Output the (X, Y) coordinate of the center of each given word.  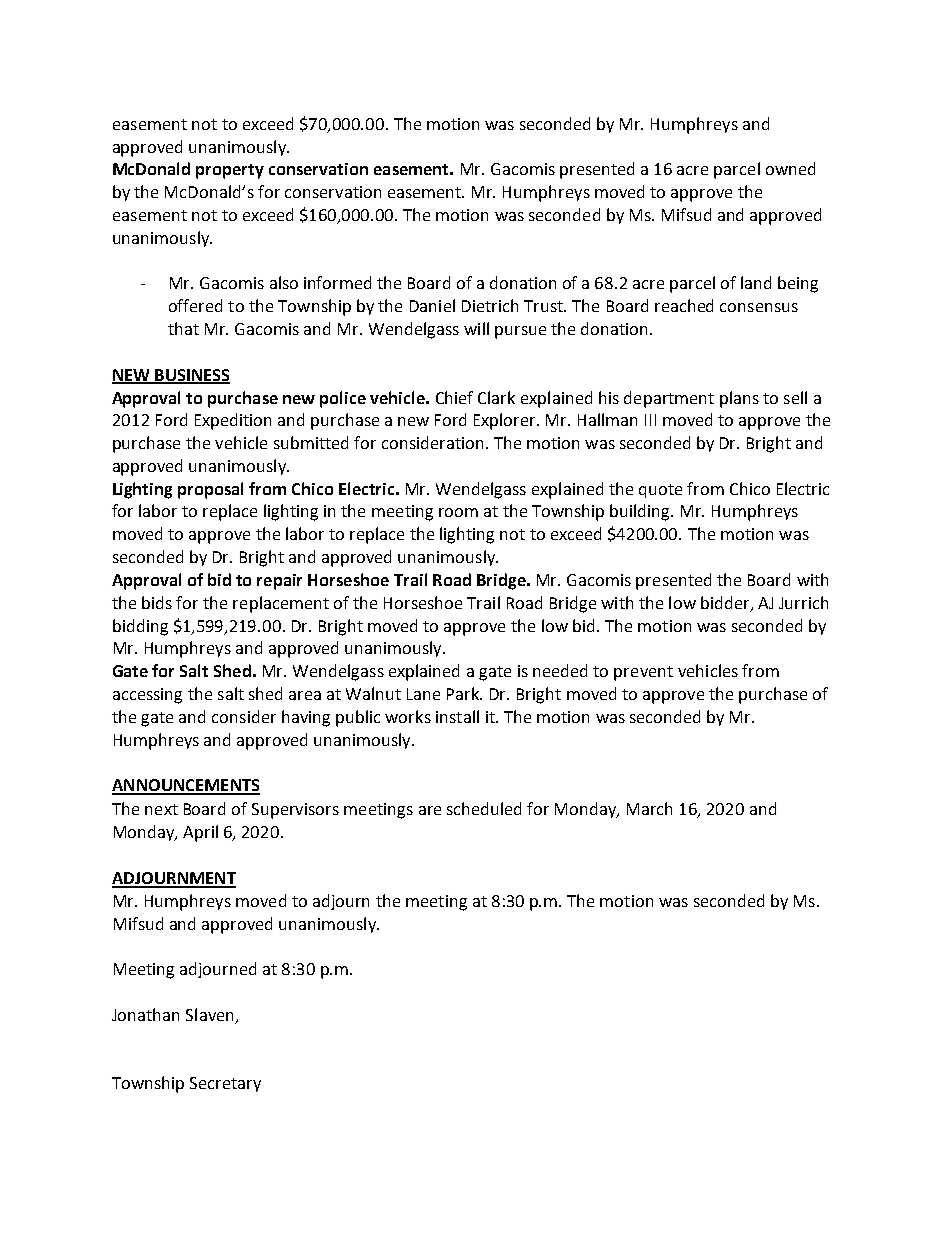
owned (790, 168)
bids (157, 602)
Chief (454, 397)
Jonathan (145, 1014)
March (649, 808)
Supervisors (295, 811)
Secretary (225, 1084)
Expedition (233, 421)
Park (464, 693)
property (230, 171)
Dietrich (490, 305)
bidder (726, 603)
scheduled (484, 808)
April (200, 833)
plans (739, 399)
